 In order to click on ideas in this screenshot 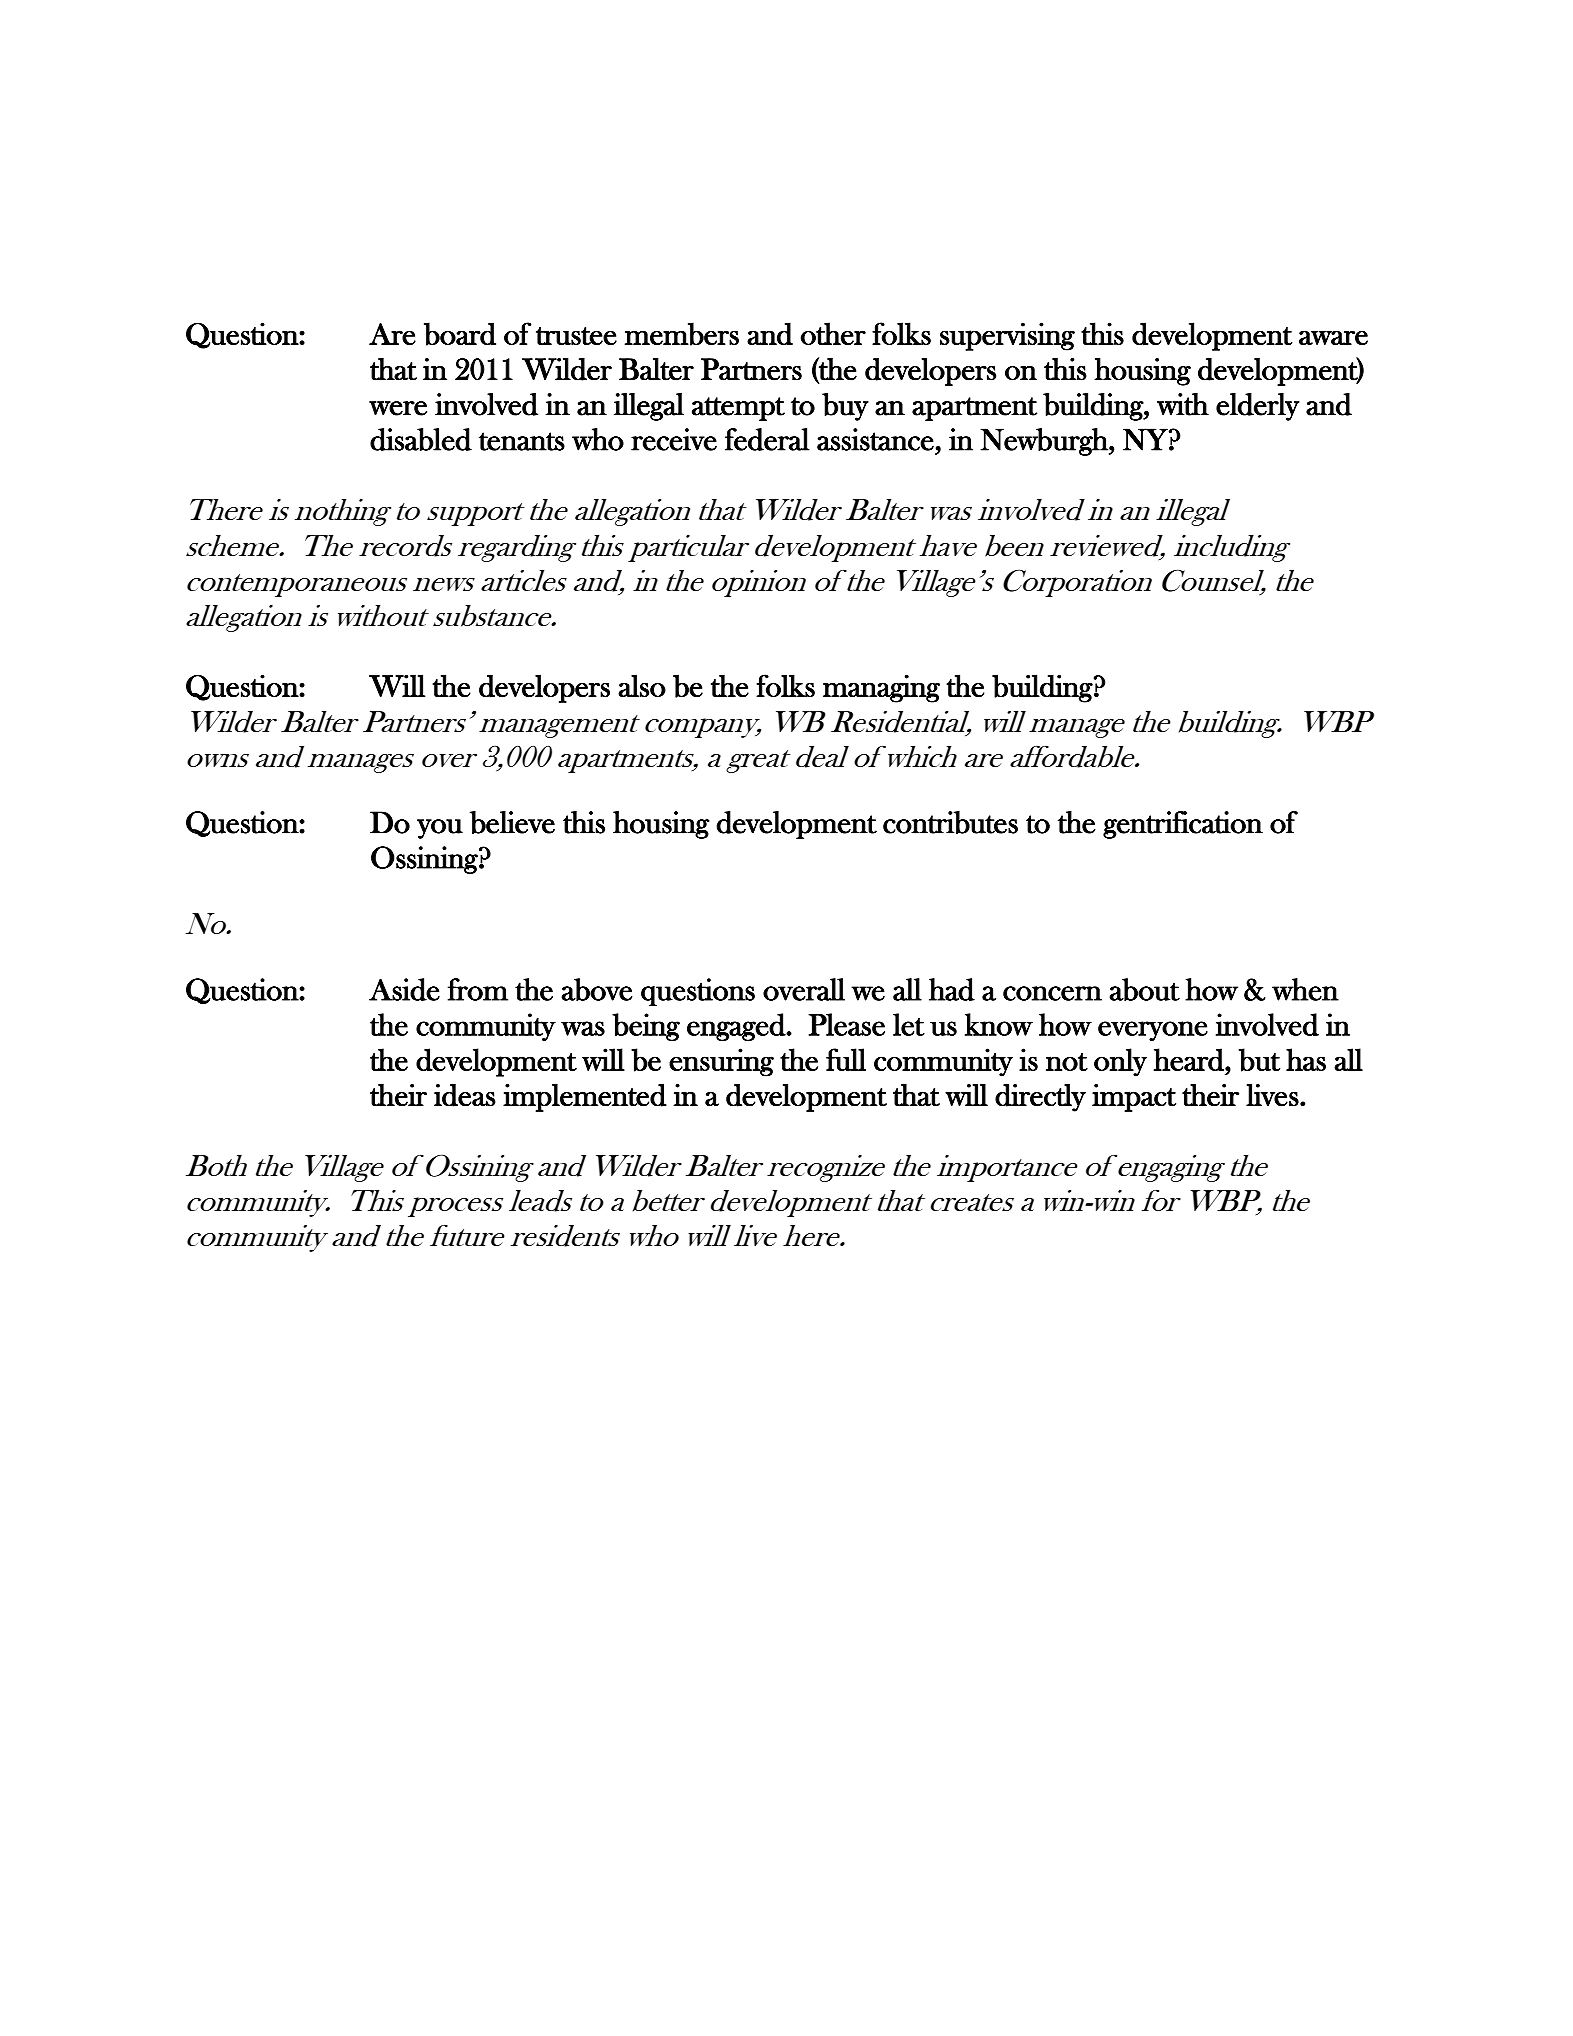, I will do `click(465, 1095)`.
